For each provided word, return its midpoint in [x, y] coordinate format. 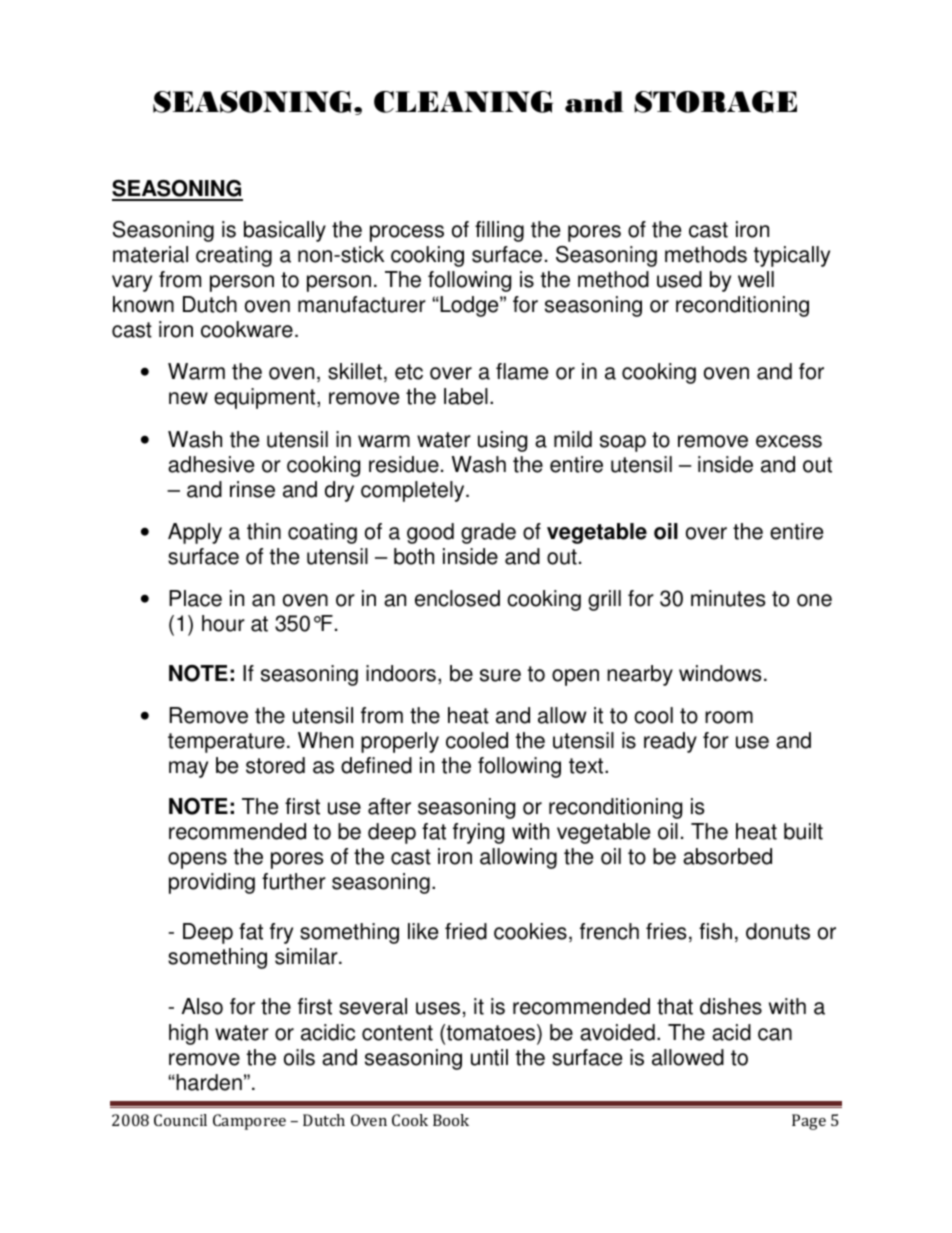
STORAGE [715, 102]
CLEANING [463, 102]
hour [223, 623]
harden [208, 1082]
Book [451, 1120]
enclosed [457, 598]
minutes [728, 598]
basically [285, 231]
